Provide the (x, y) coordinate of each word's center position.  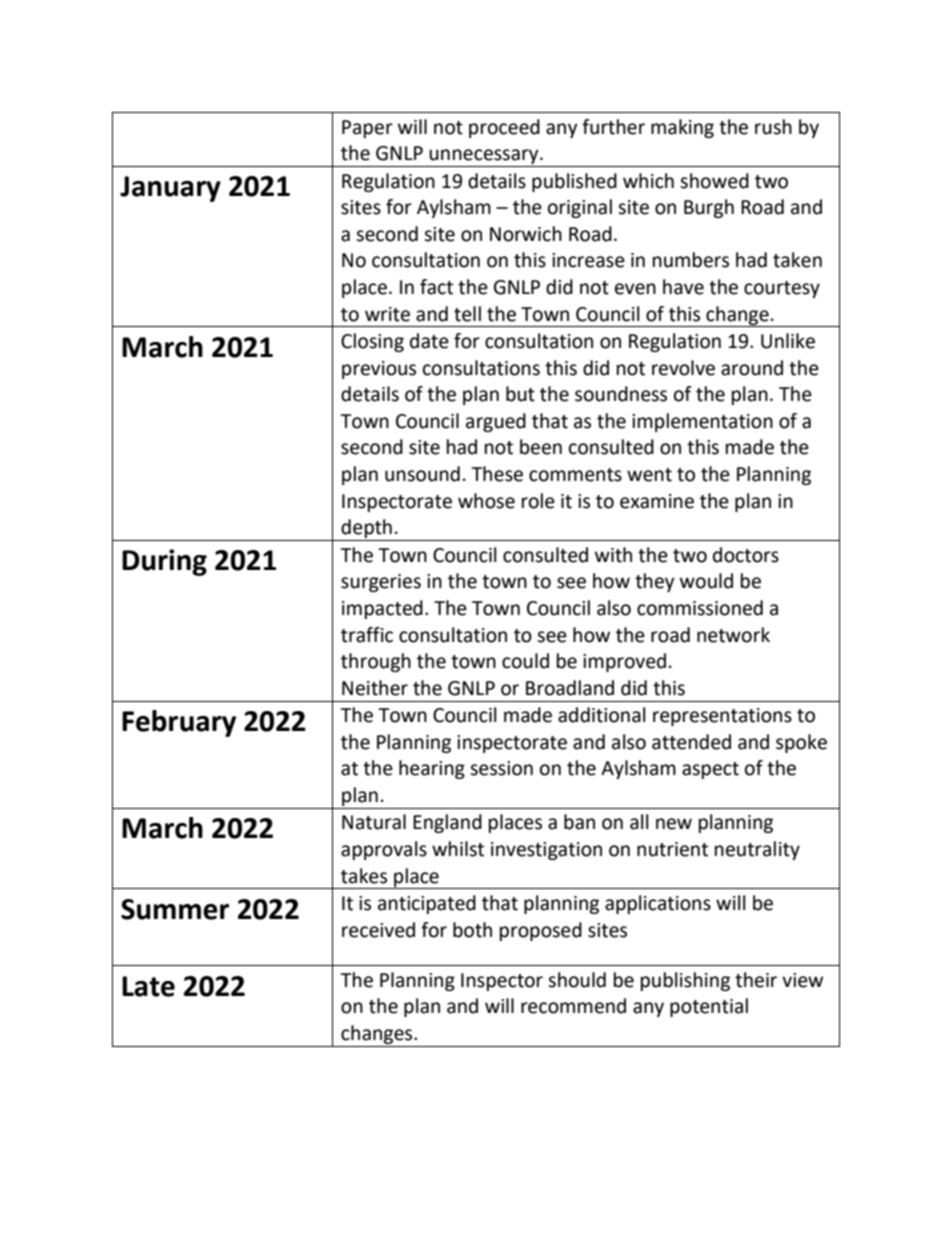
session (501, 768)
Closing (372, 342)
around (752, 368)
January (170, 189)
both (472, 930)
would (706, 581)
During (164, 562)
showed (714, 181)
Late (148, 986)
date (429, 341)
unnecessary (484, 158)
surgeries (381, 583)
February (179, 723)
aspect (710, 770)
